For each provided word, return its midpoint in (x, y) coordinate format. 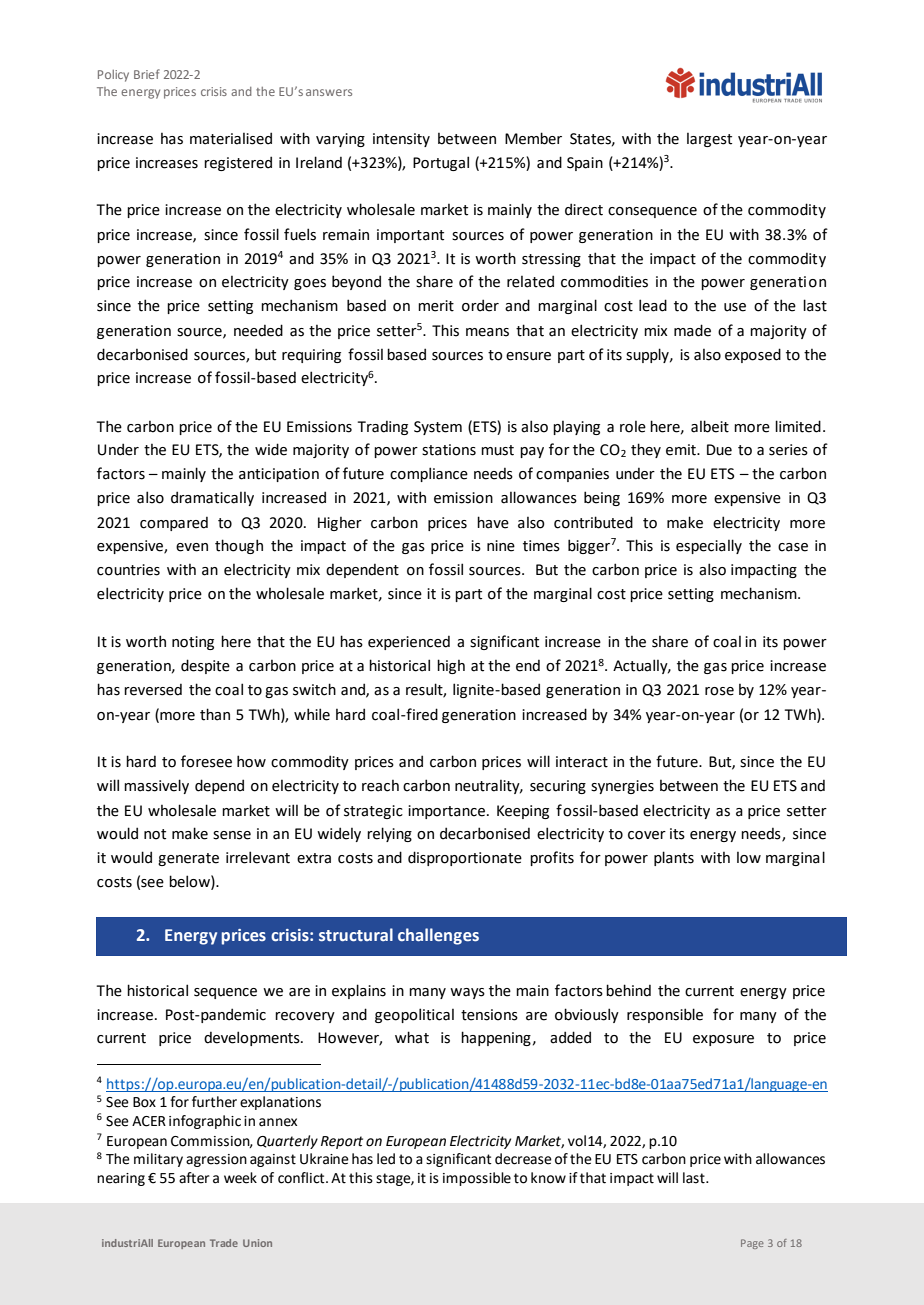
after (194, 1178)
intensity (401, 140)
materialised (231, 138)
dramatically (212, 498)
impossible (477, 1179)
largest (709, 140)
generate (188, 859)
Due (719, 450)
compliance (429, 474)
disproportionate (465, 858)
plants (674, 858)
